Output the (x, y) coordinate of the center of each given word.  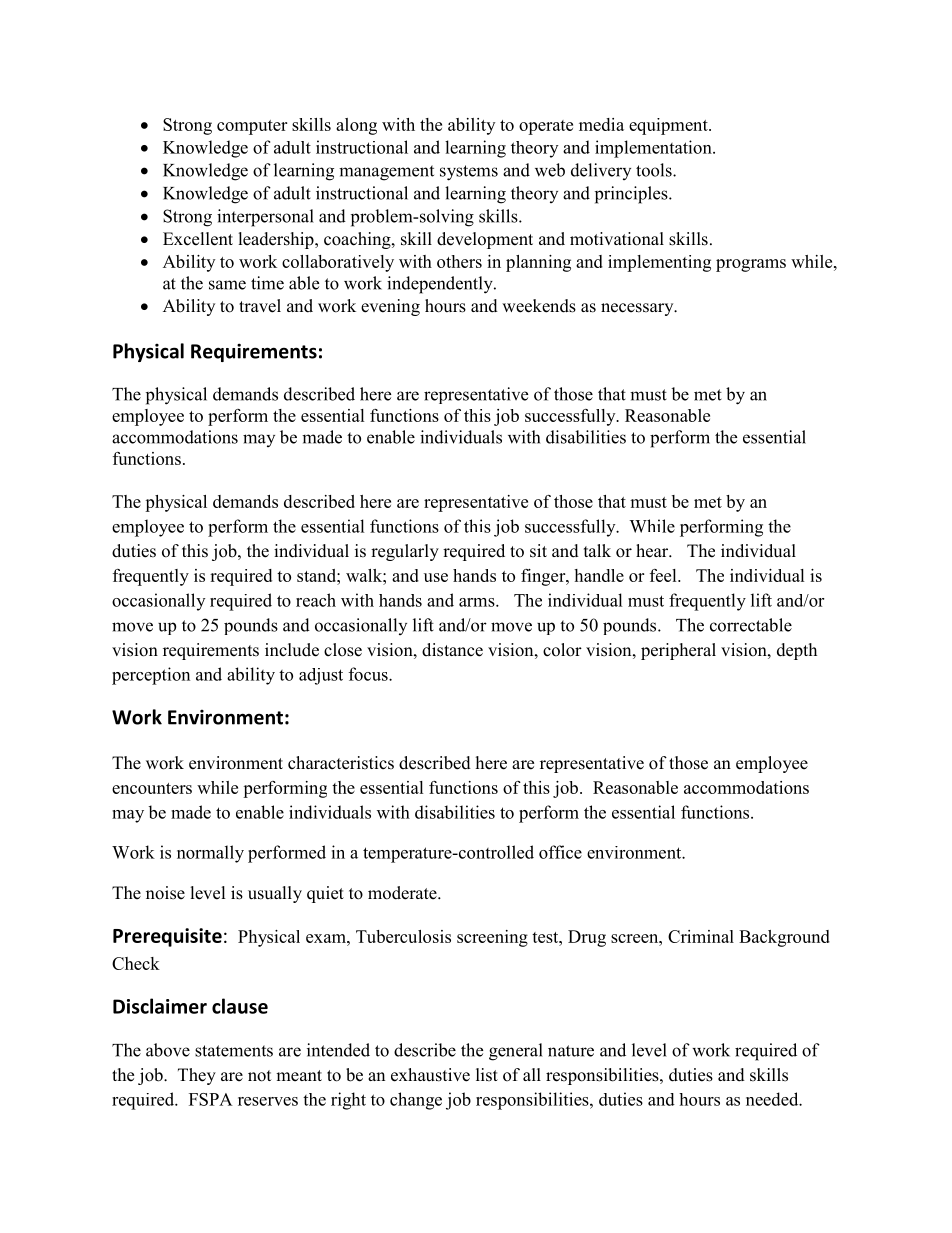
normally (210, 854)
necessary (638, 309)
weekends (539, 306)
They (197, 1076)
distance (452, 650)
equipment (669, 126)
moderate (403, 893)
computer (252, 127)
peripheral (678, 651)
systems (469, 173)
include (292, 650)
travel (260, 306)
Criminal (701, 936)
